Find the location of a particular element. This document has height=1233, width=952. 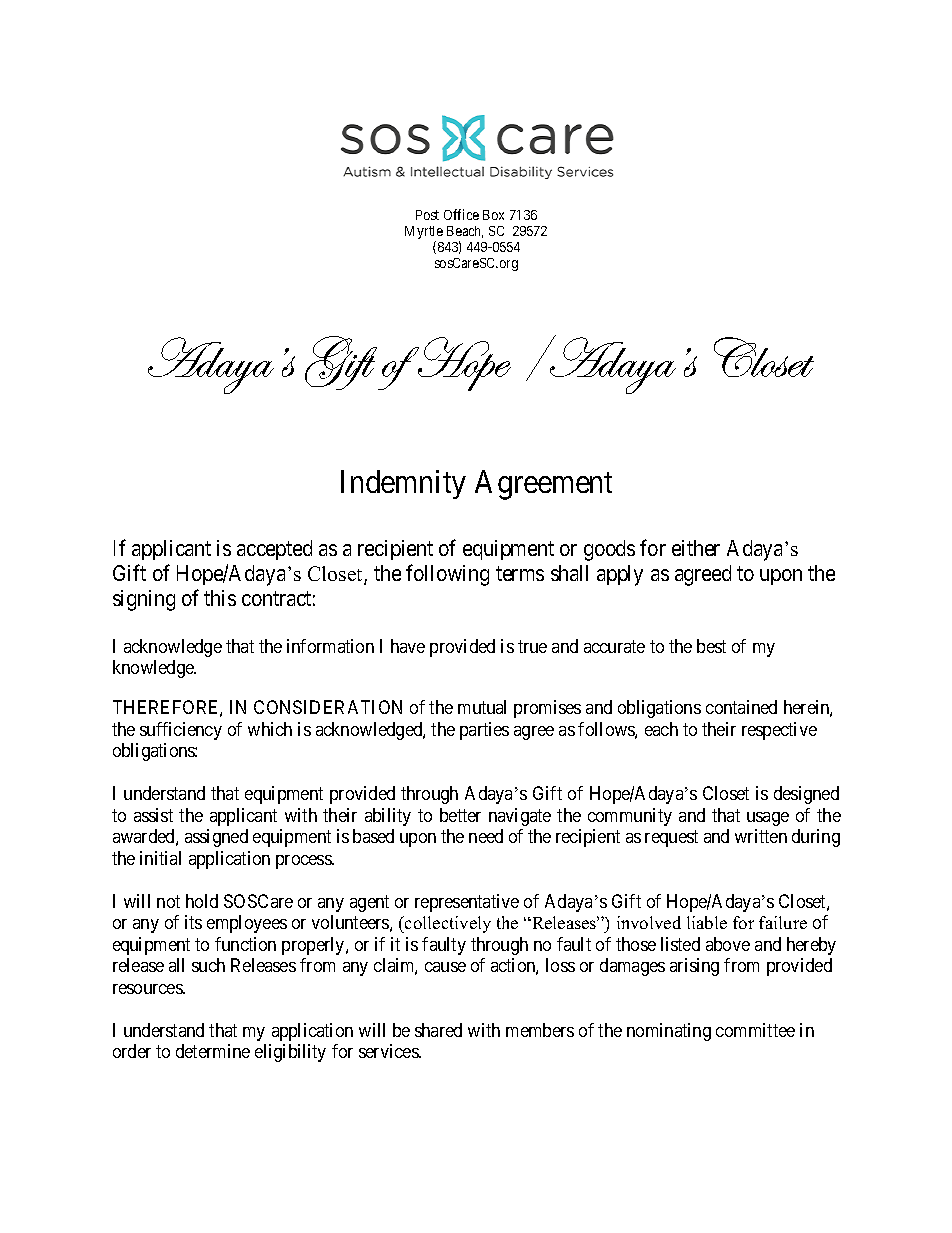

Myrtle is located at coordinates (424, 234).
